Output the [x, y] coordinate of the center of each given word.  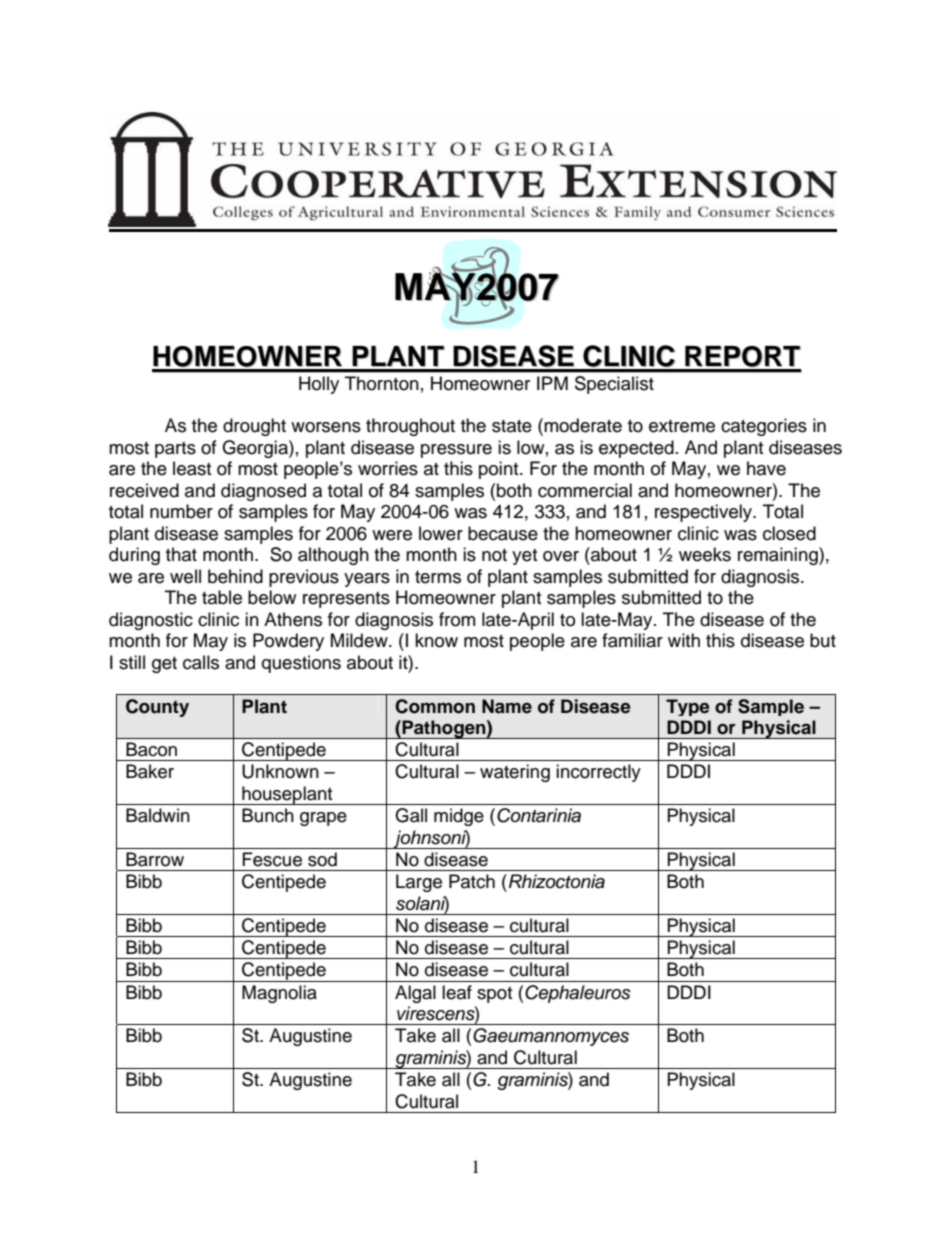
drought [254, 427]
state [512, 426]
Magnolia [279, 994]
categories [764, 427]
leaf [457, 992]
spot [494, 995]
